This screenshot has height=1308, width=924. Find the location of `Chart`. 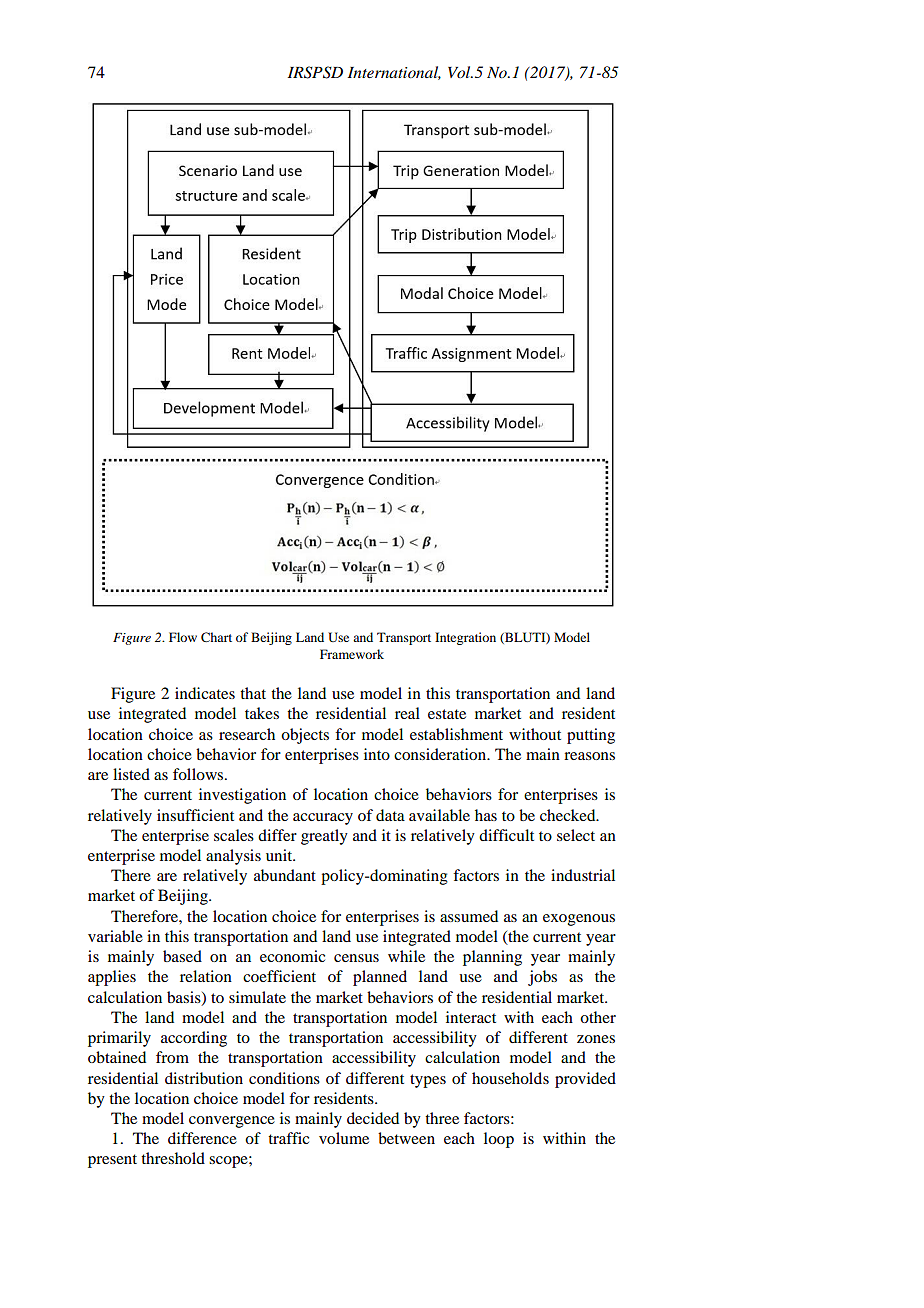

Chart is located at coordinates (216, 637).
